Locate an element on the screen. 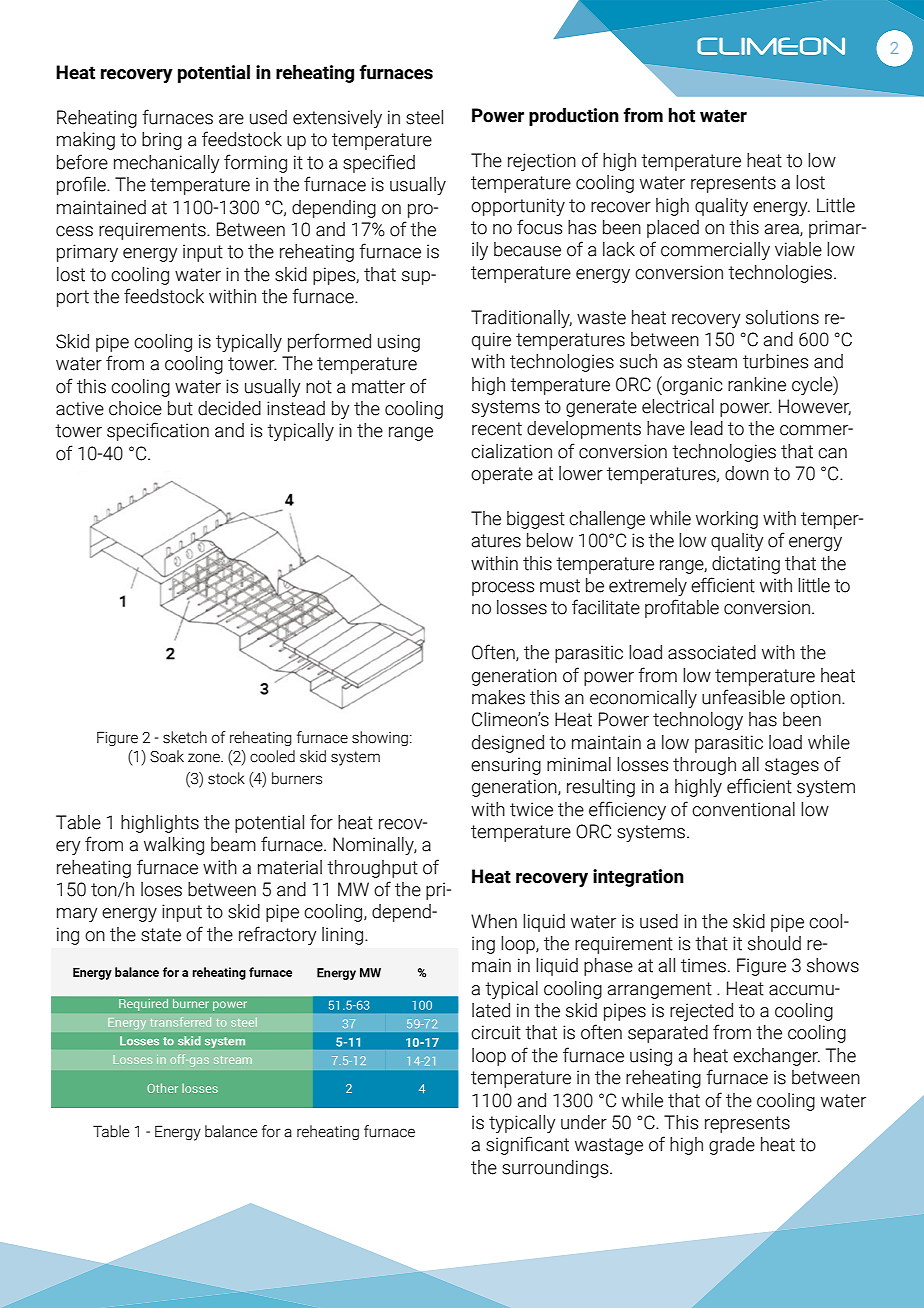  associated is located at coordinates (712, 652).
